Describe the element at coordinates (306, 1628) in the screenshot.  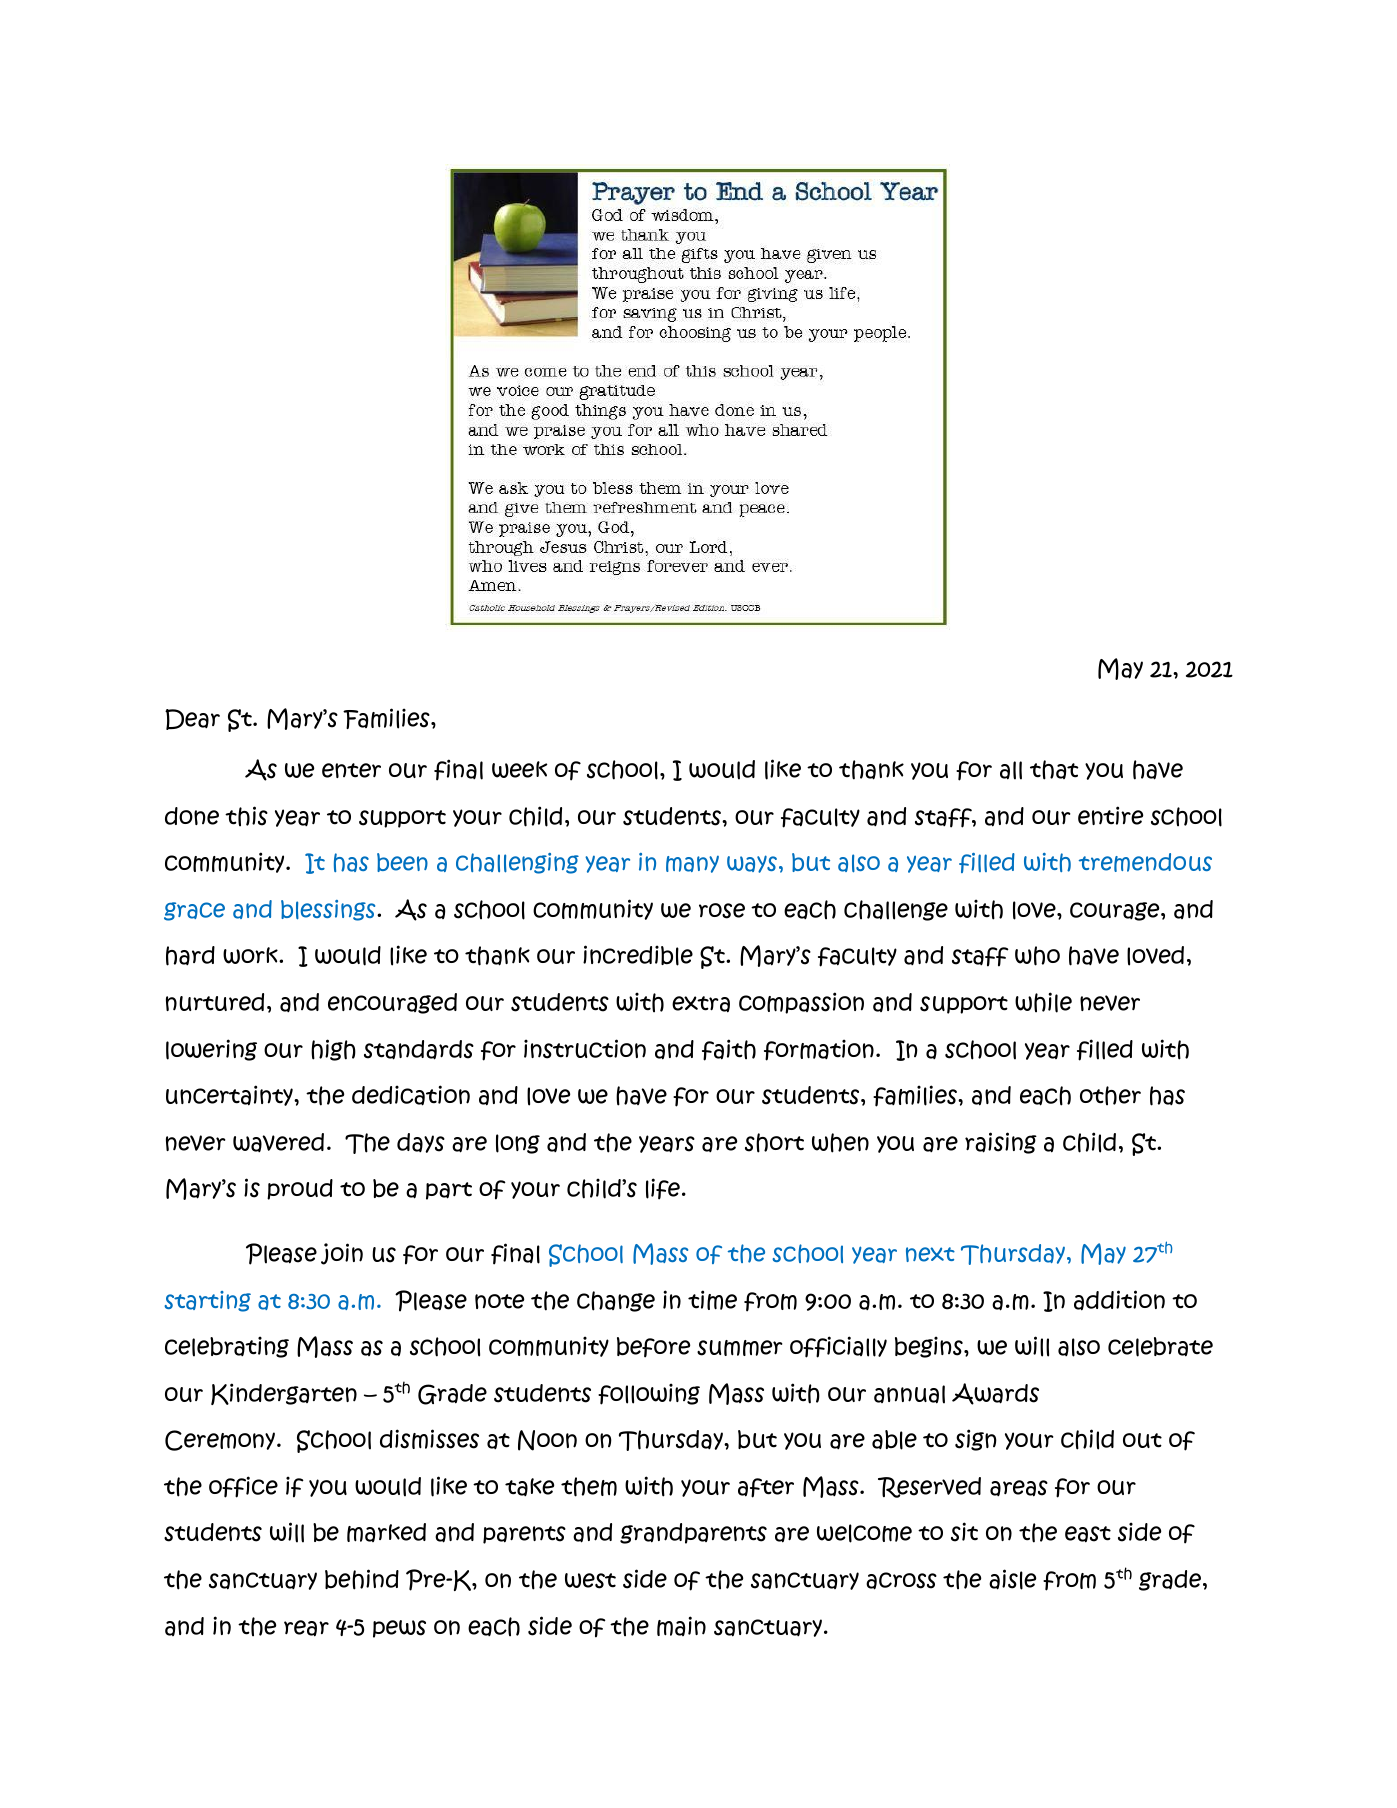
I see `rear` at that location.
